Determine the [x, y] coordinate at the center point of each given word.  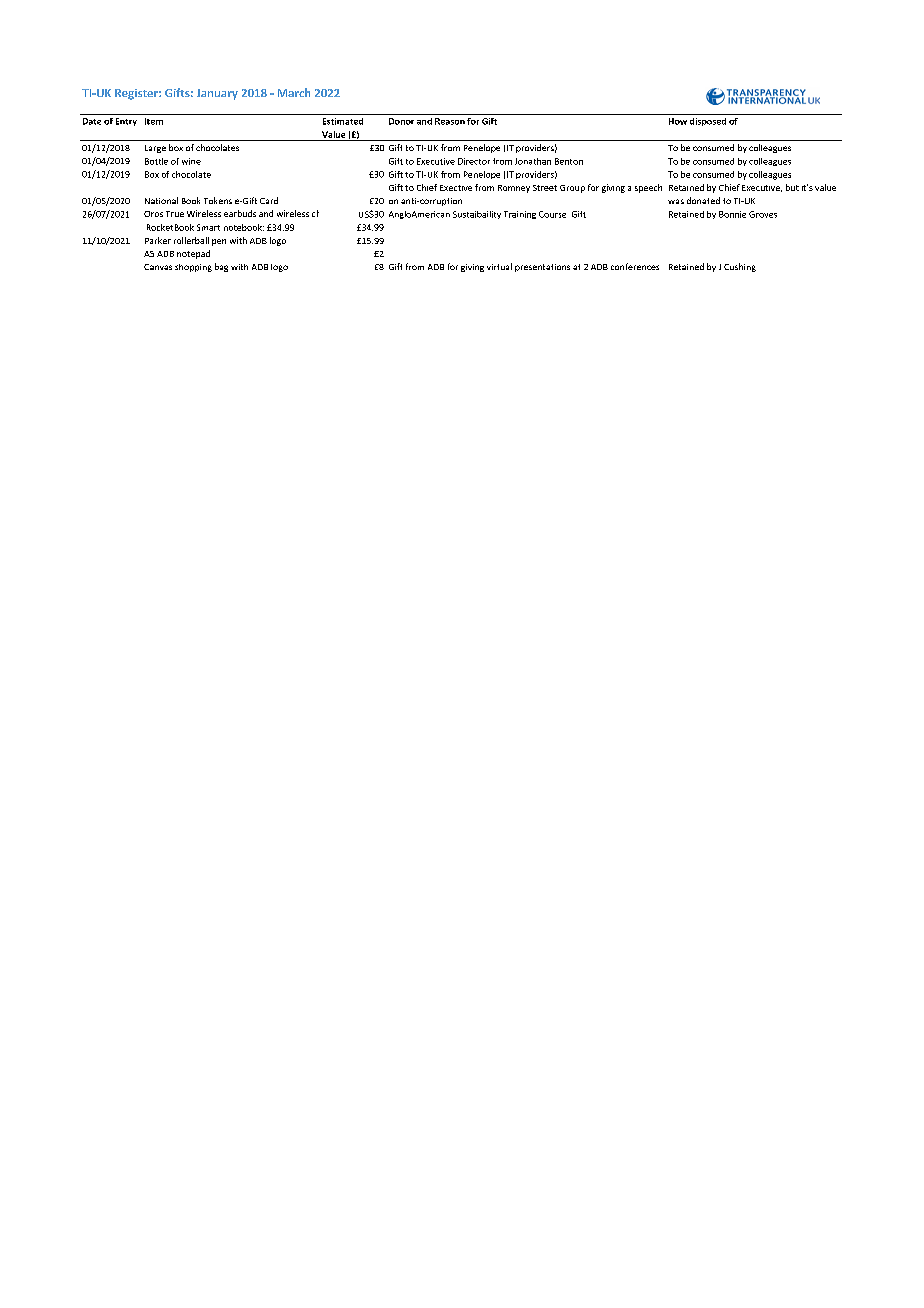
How [678, 121]
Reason [450, 121]
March [294, 92]
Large [155, 149]
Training [520, 215]
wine [191, 161]
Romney [514, 189]
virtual [499, 266]
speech [648, 188]
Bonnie [732, 214]
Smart [208, 227]
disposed [708, 122]
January [217, 94]
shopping [193, 268]
